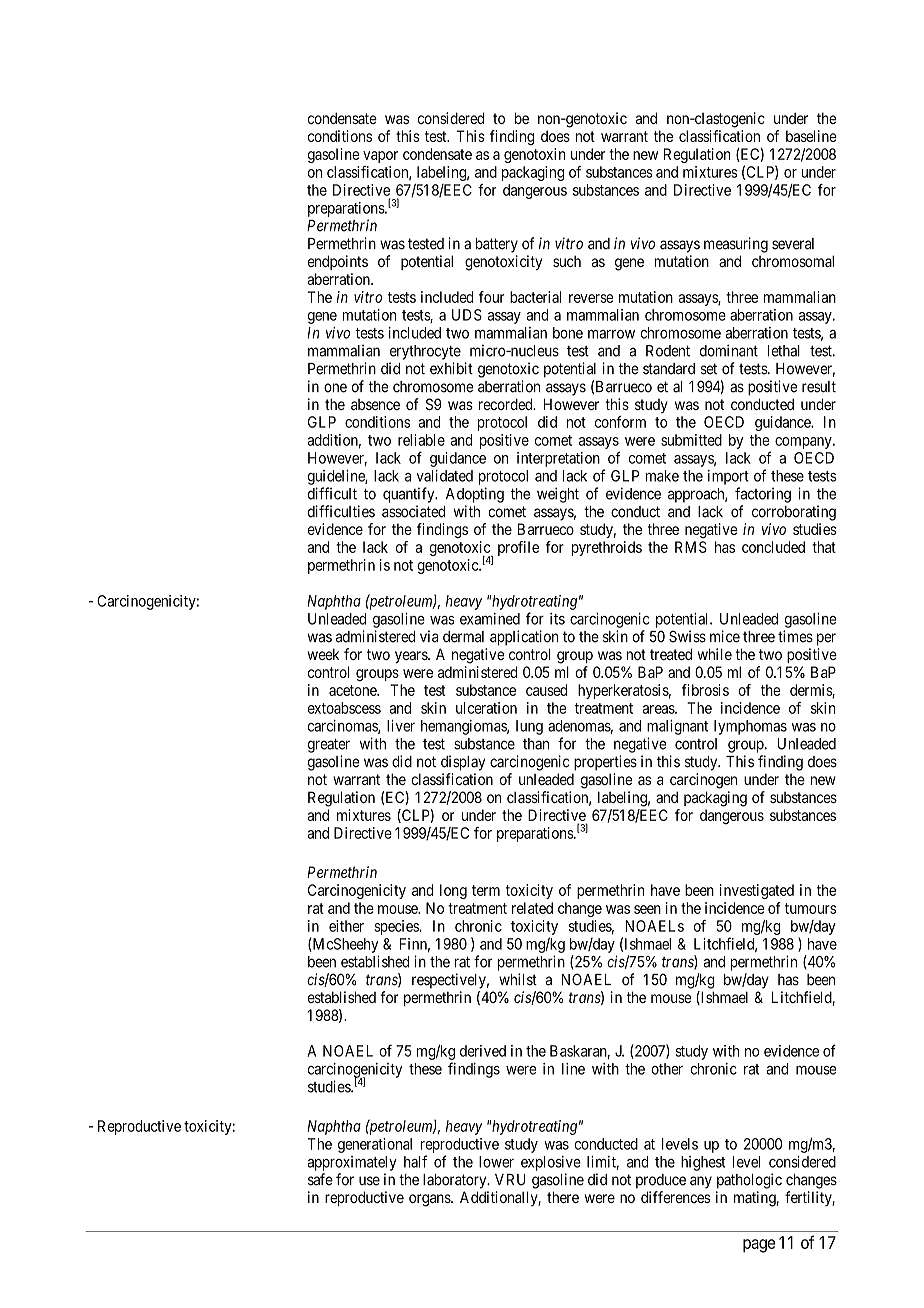  What do you see at coordinates (532, 908) in the image?
I see `related` at bounding box center [532, 908].
